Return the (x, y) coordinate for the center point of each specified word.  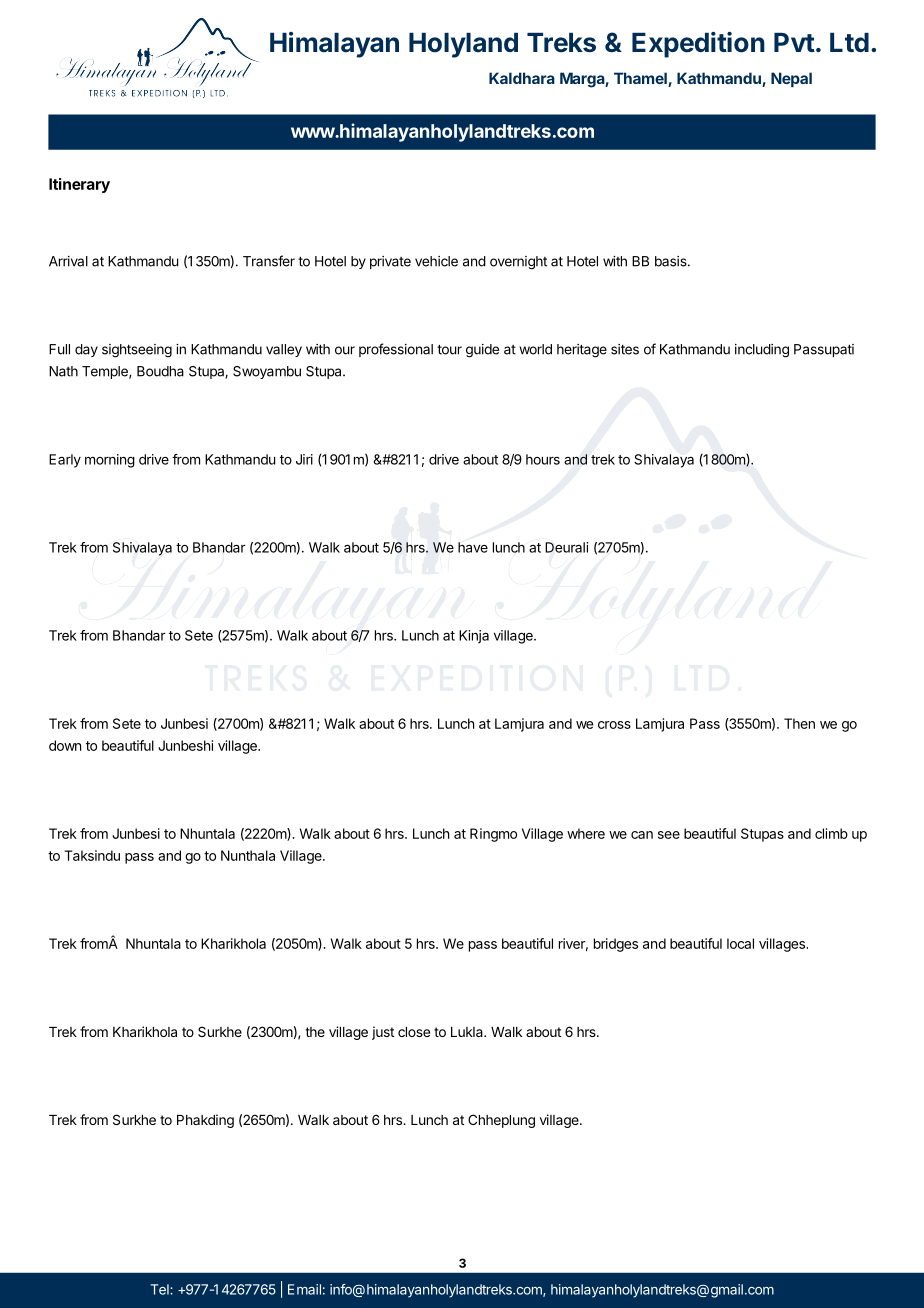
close (414, 1032)
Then (799, 723)
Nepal (791, 79)
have (473, 547)
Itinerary (79, 185)
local (740, 943)
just (383, 1033)
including (762, 351)
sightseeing (137, 351)
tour (449, 349)
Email (304, 1289)
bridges (616, 945)
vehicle (436, 261)
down (65, 745)
